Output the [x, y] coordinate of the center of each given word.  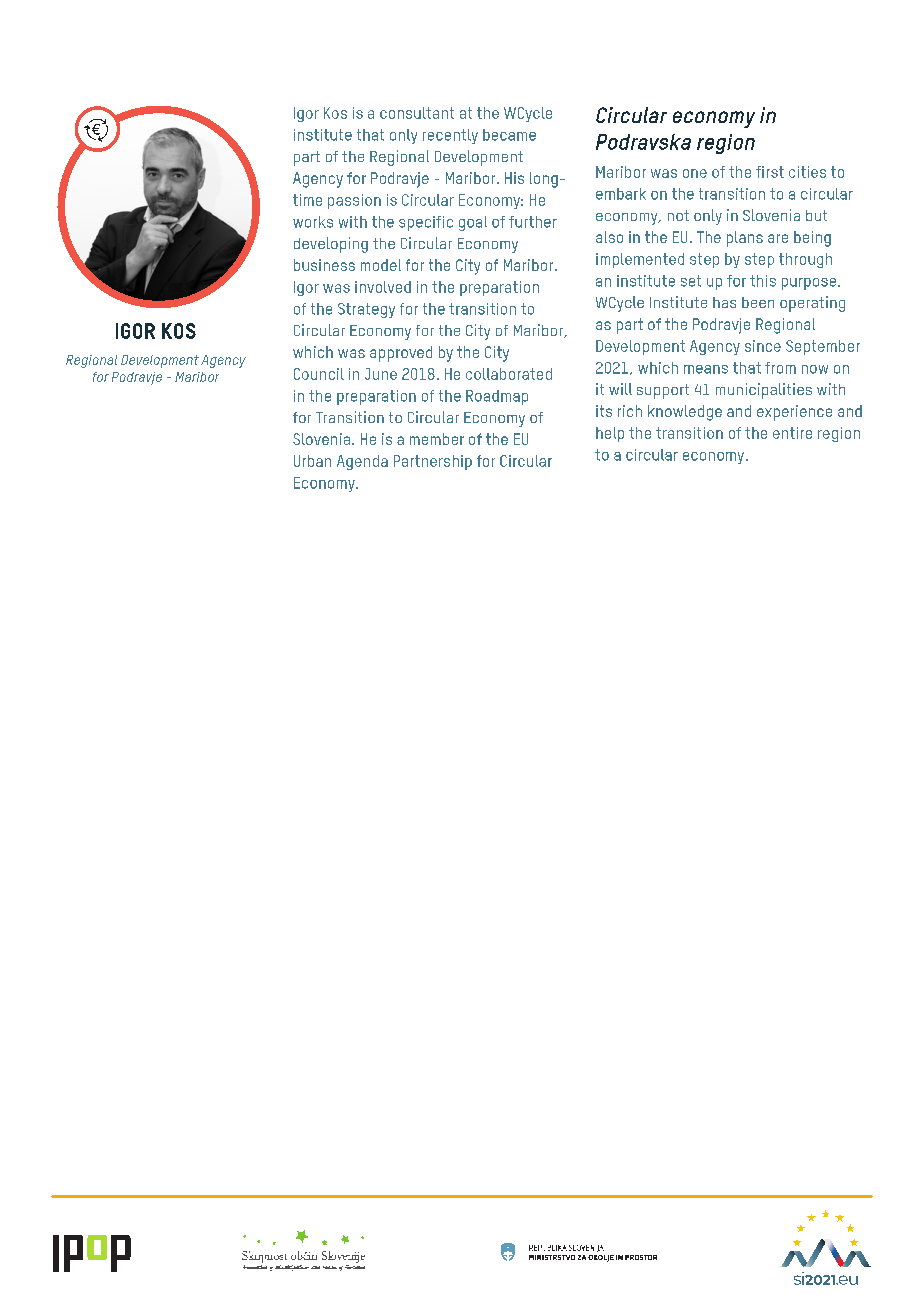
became [509, 135]
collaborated [509, 374]
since [763, 346]
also [609, 237]
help [610, 434]
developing [331, 245]
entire [792, 433]
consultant [417, 113]
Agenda [362, 462]
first [770, 172]
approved [401, 354]
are [778, 238]
